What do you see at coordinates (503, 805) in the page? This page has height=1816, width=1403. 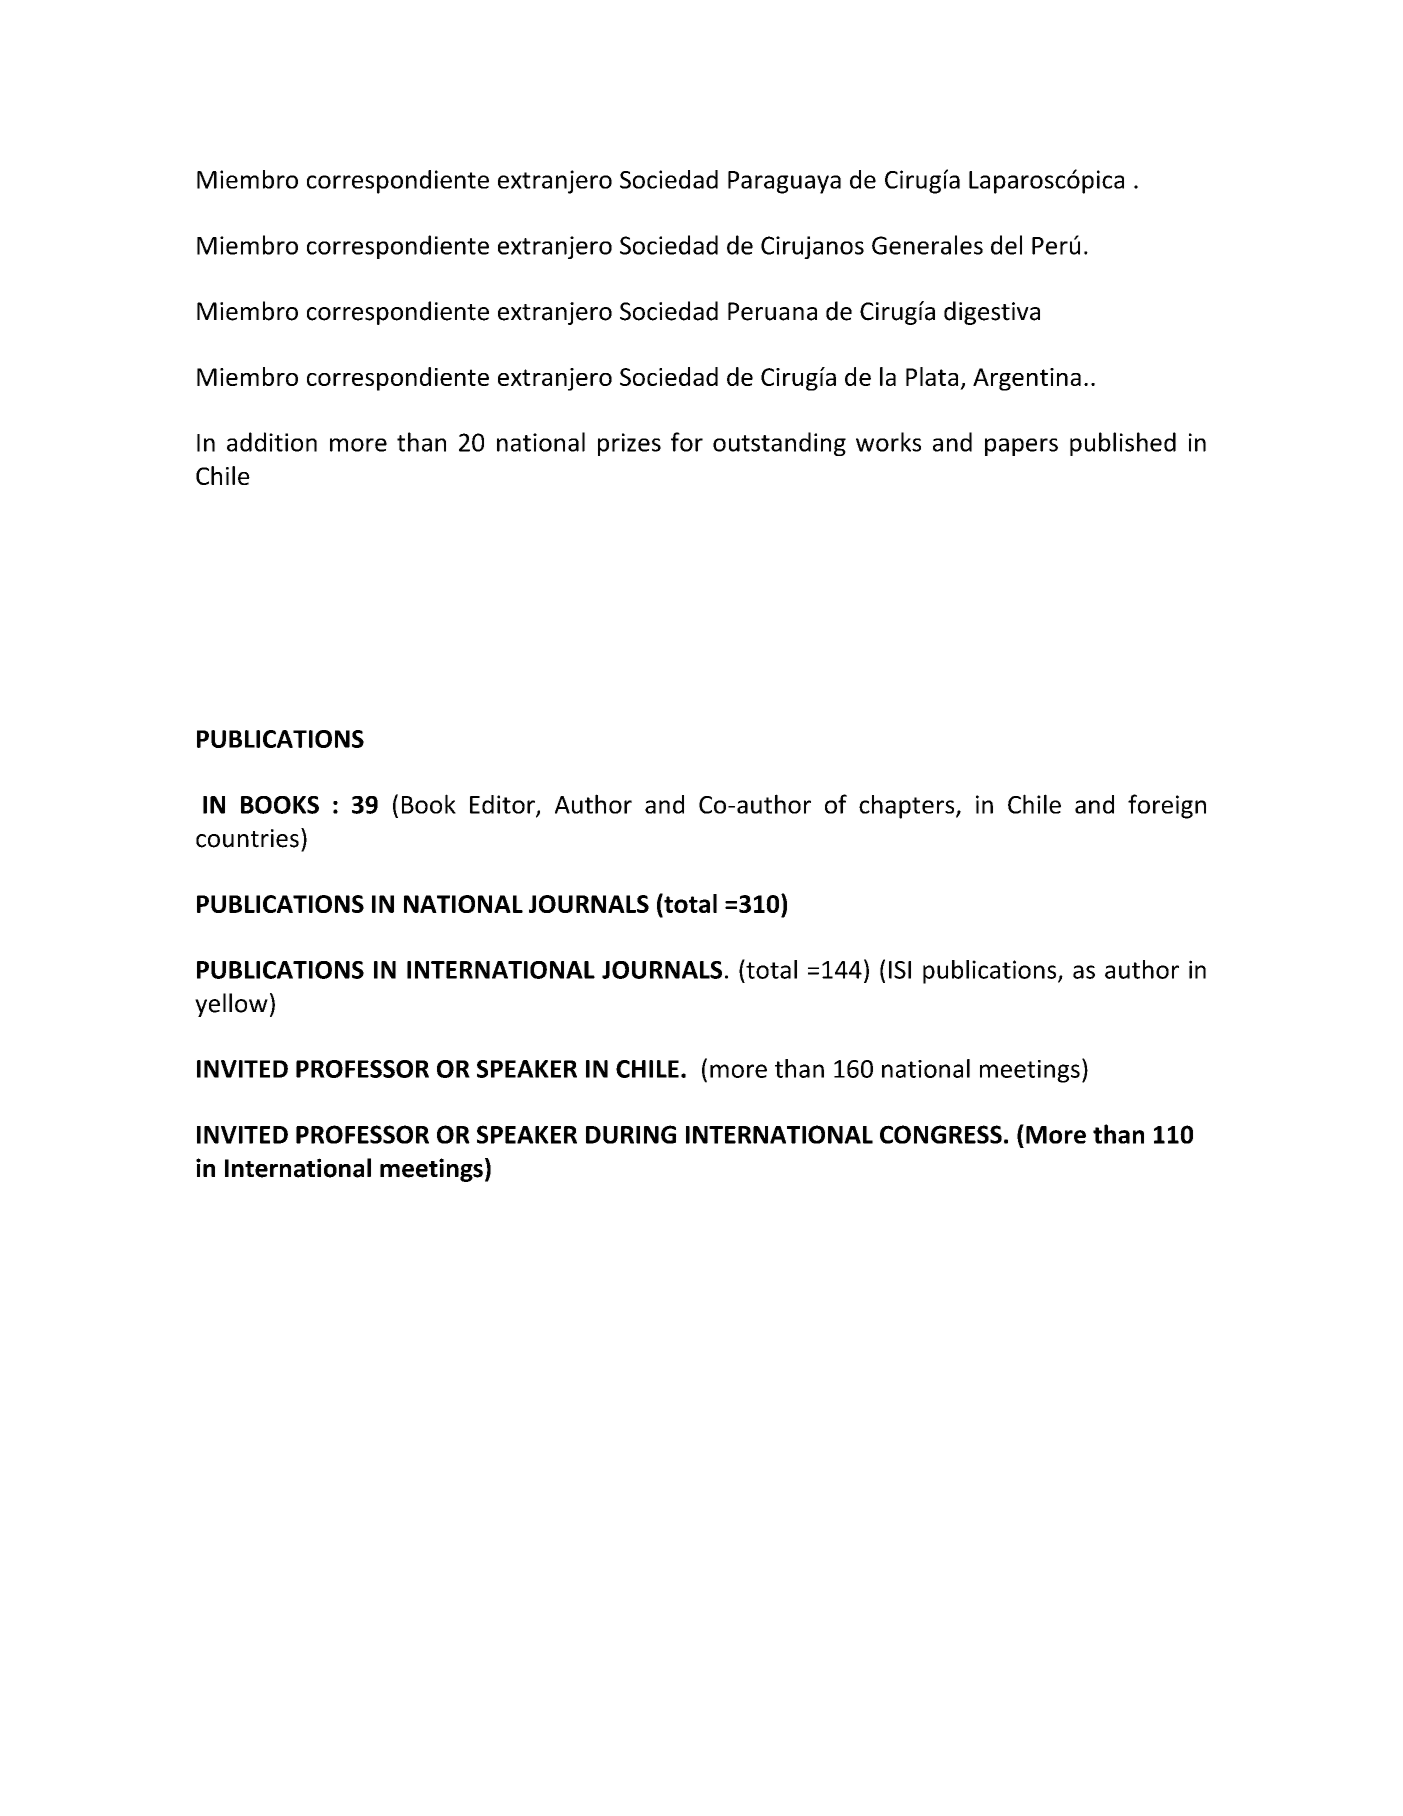 I see `Editor` at bounding box center [503, 805].
